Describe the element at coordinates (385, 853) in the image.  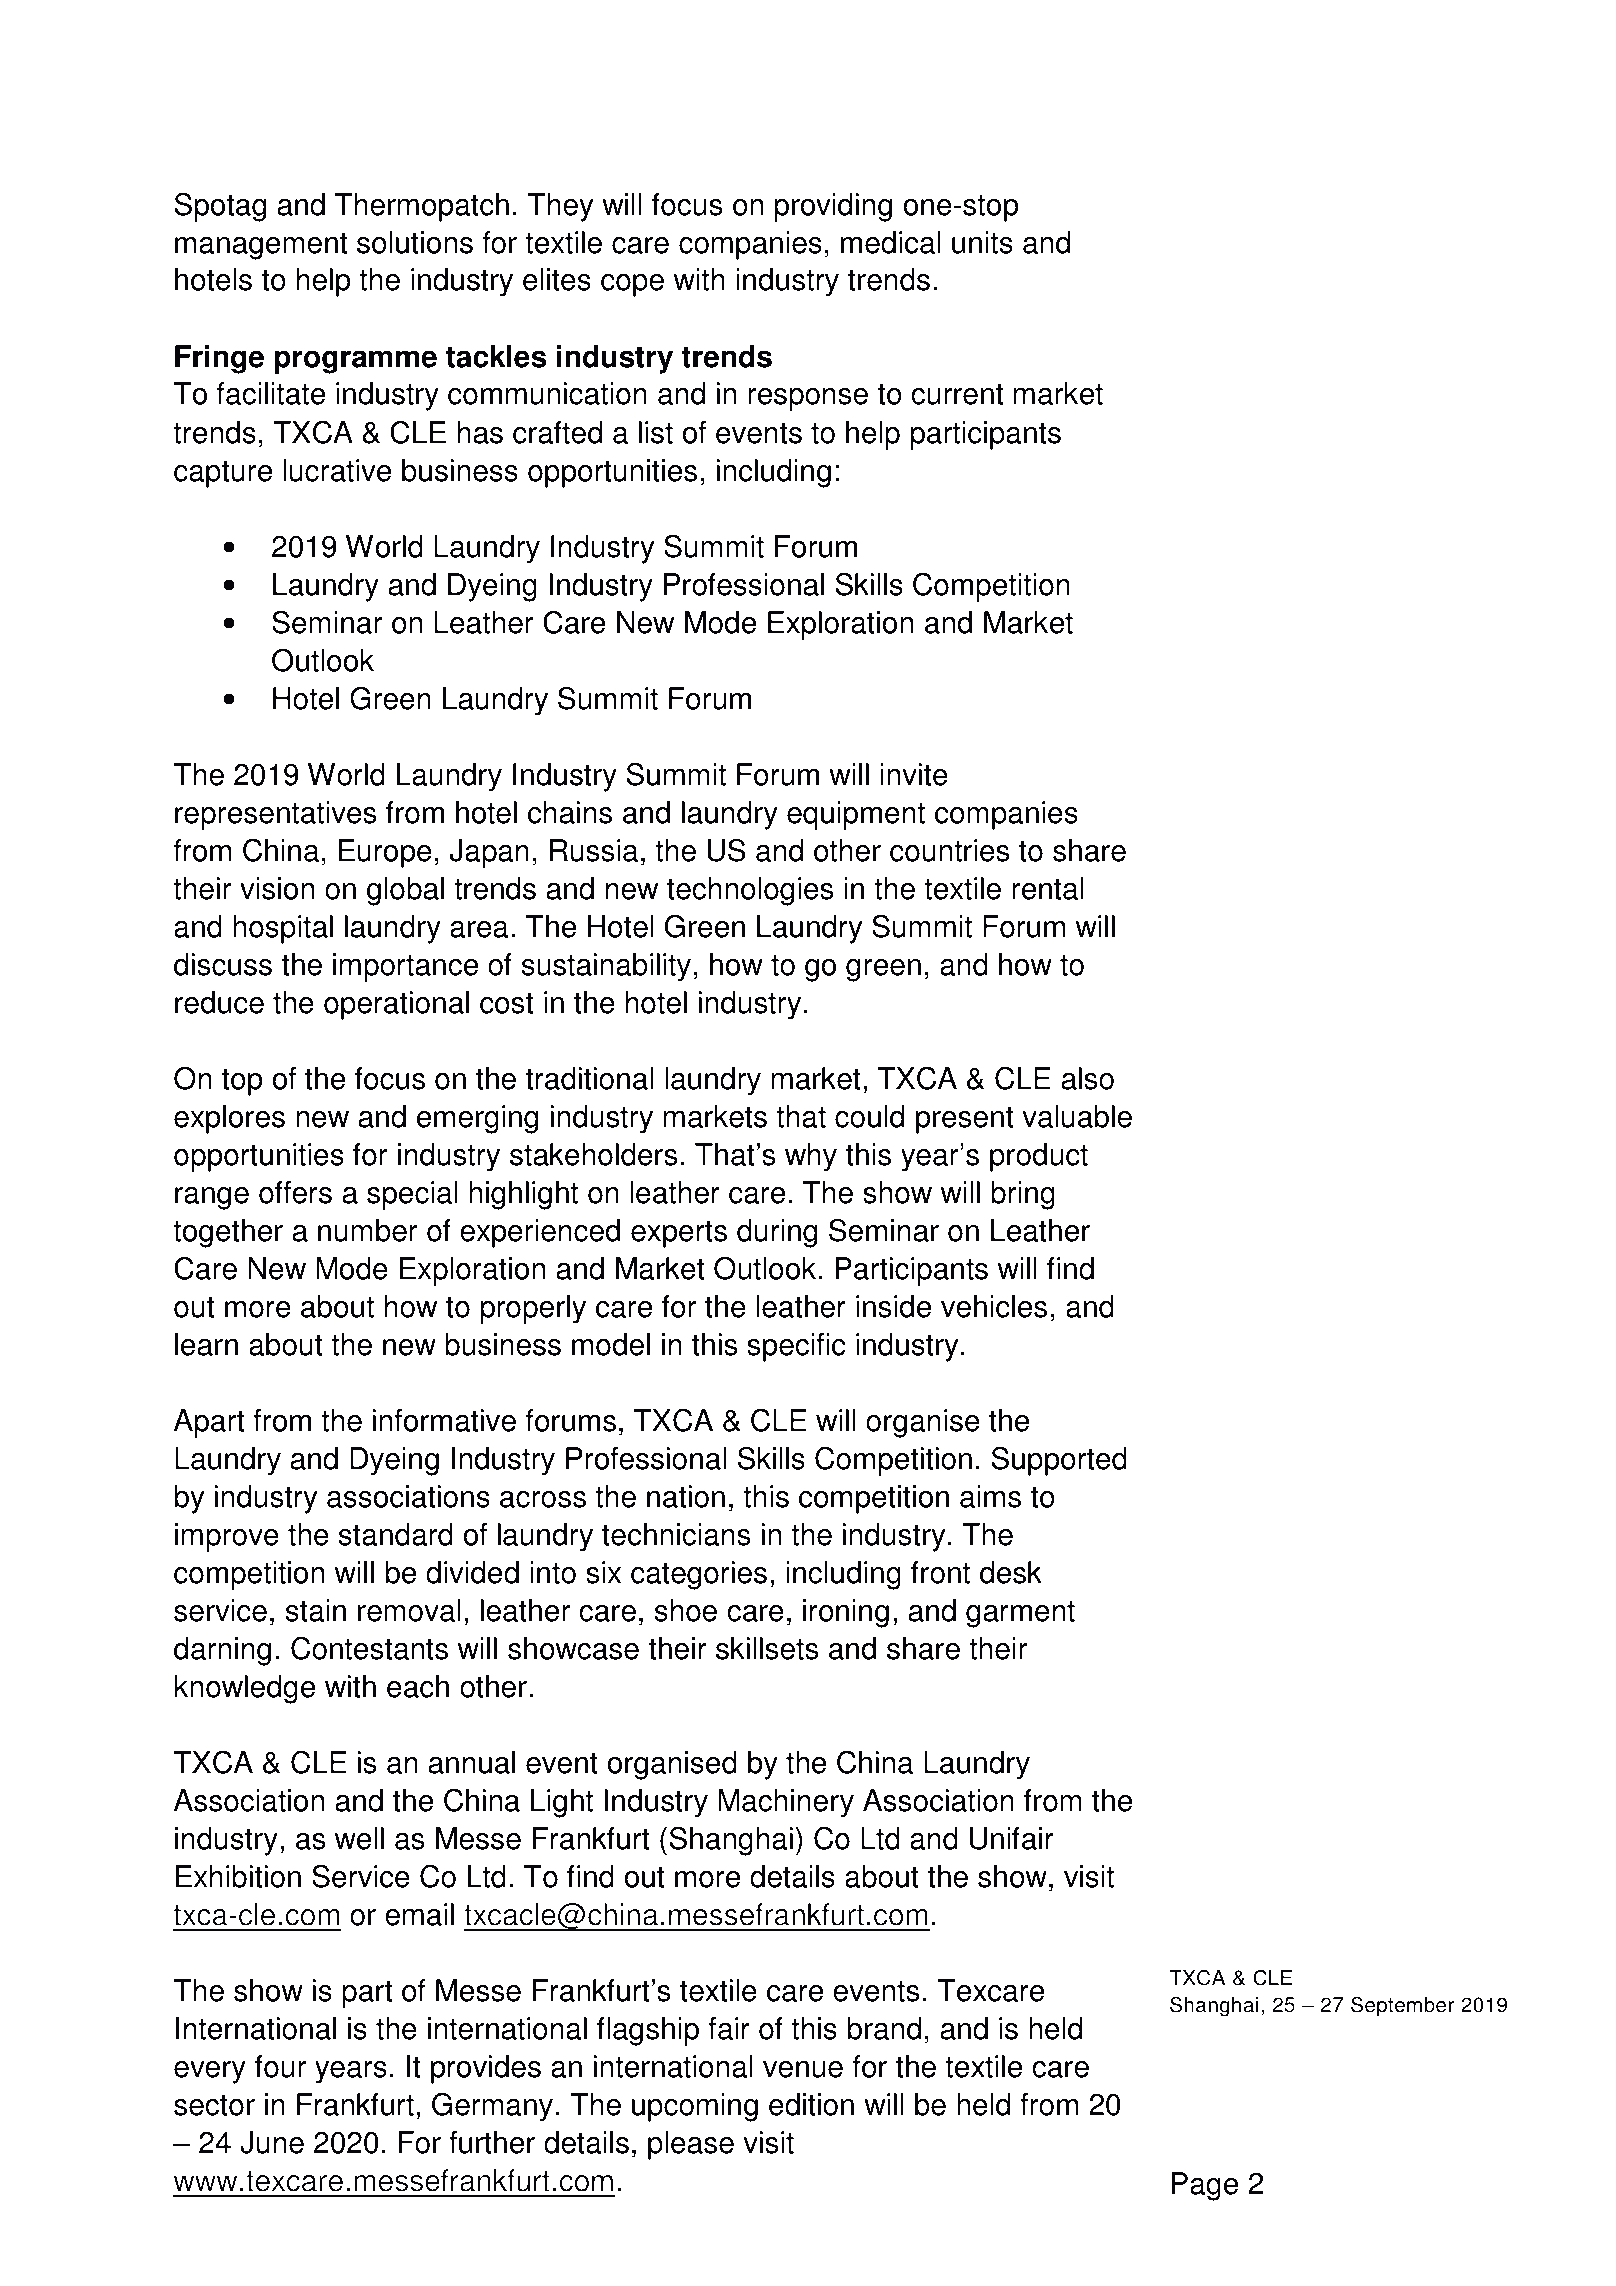
I see `Europe` at that location.
